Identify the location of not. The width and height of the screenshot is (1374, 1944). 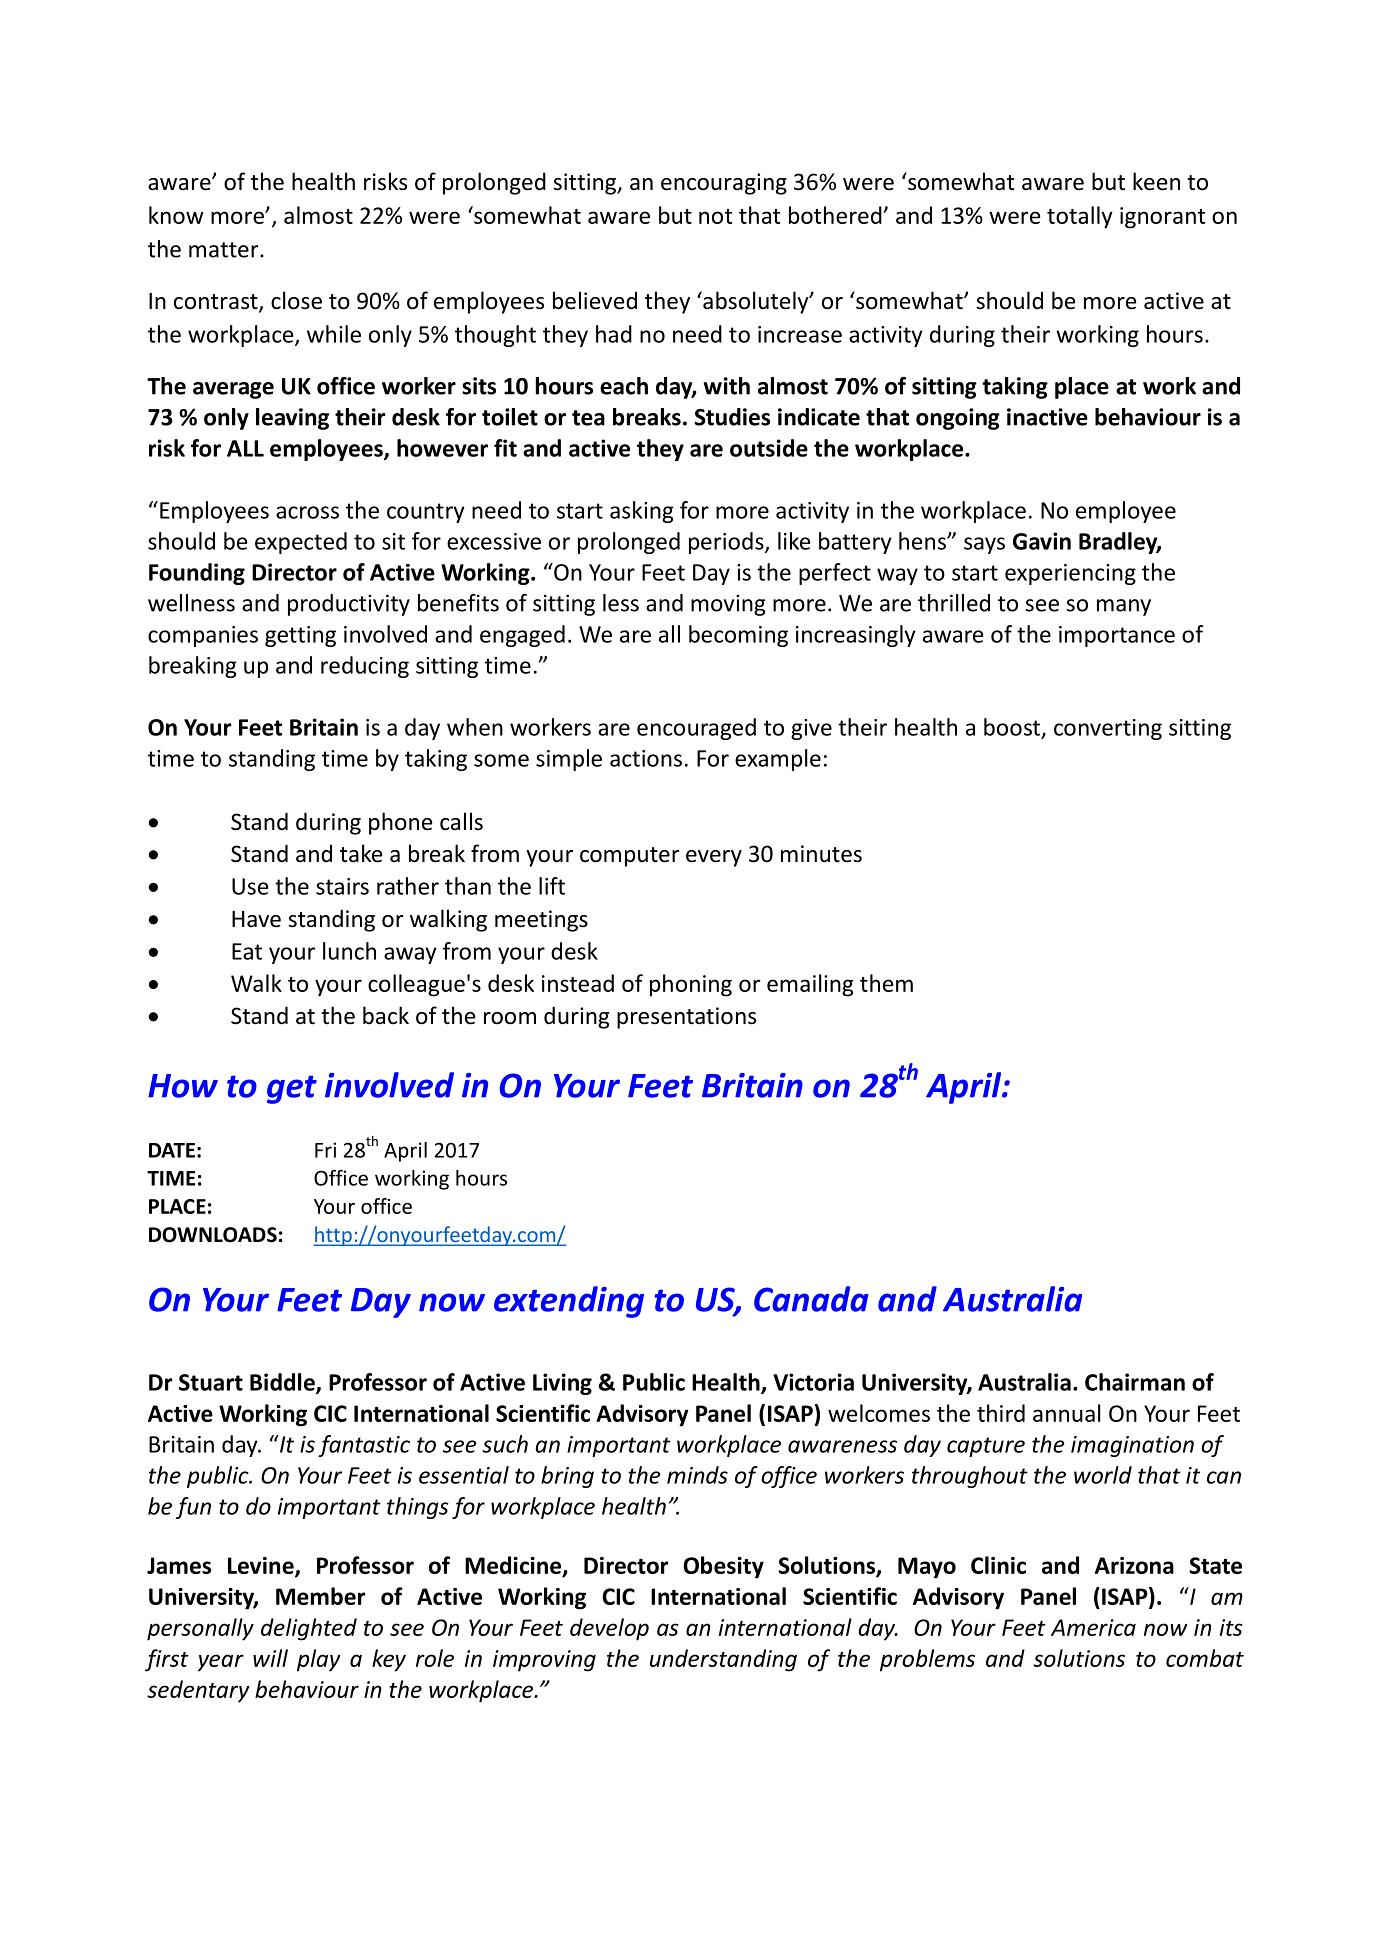
(716, 216).
